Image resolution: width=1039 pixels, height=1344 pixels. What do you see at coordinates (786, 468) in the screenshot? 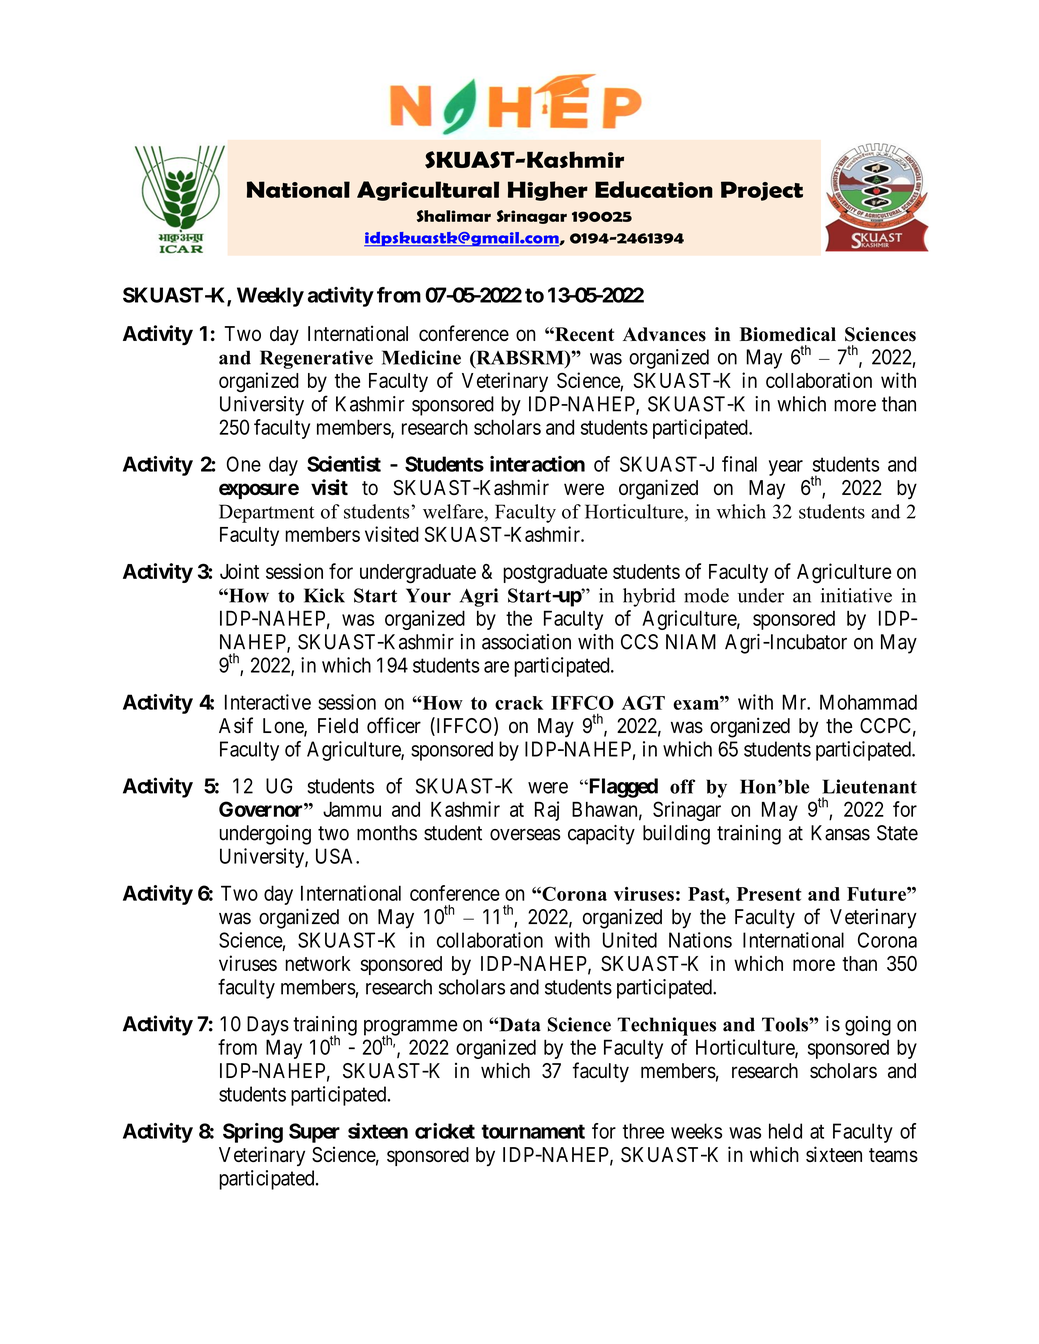
I see `year` at bounding box center [786, 468].
